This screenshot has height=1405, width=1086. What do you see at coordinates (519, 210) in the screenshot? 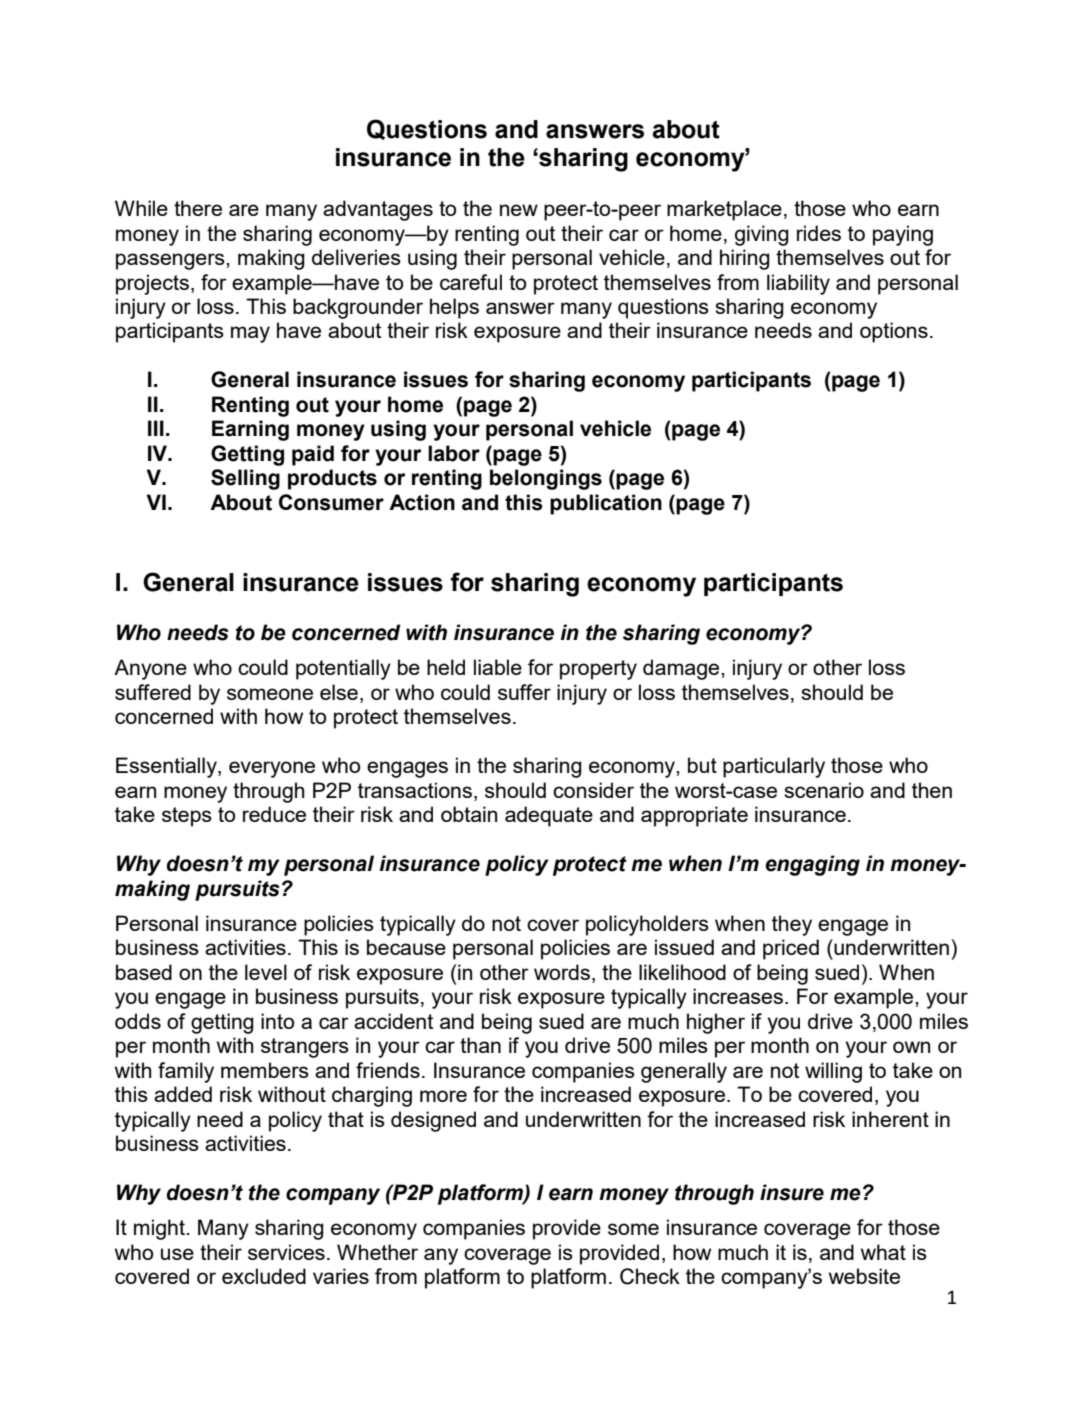
I see `new` at bounding box center [519, 210].
